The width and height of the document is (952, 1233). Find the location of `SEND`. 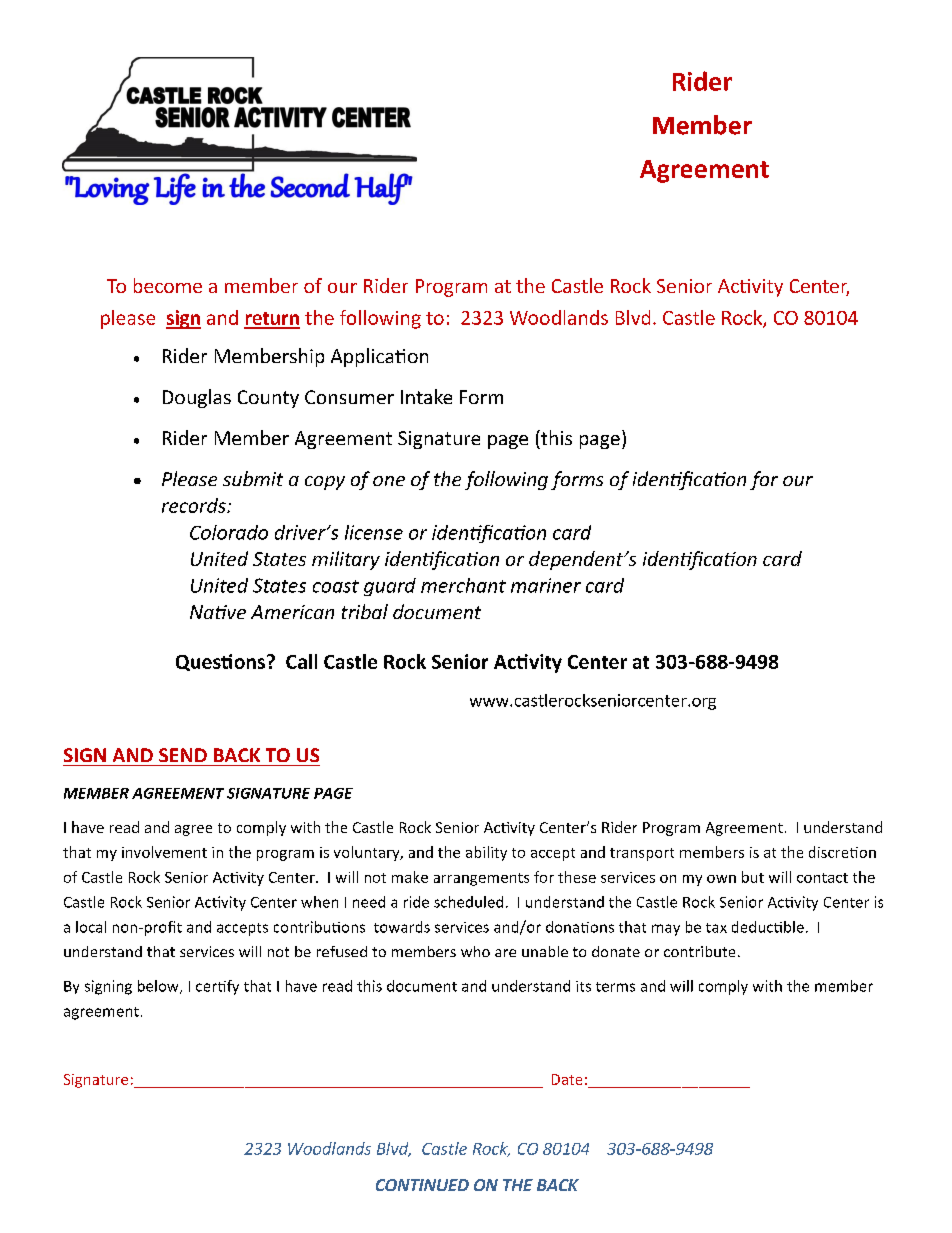

SEND is located at coordinates (183, 755).
